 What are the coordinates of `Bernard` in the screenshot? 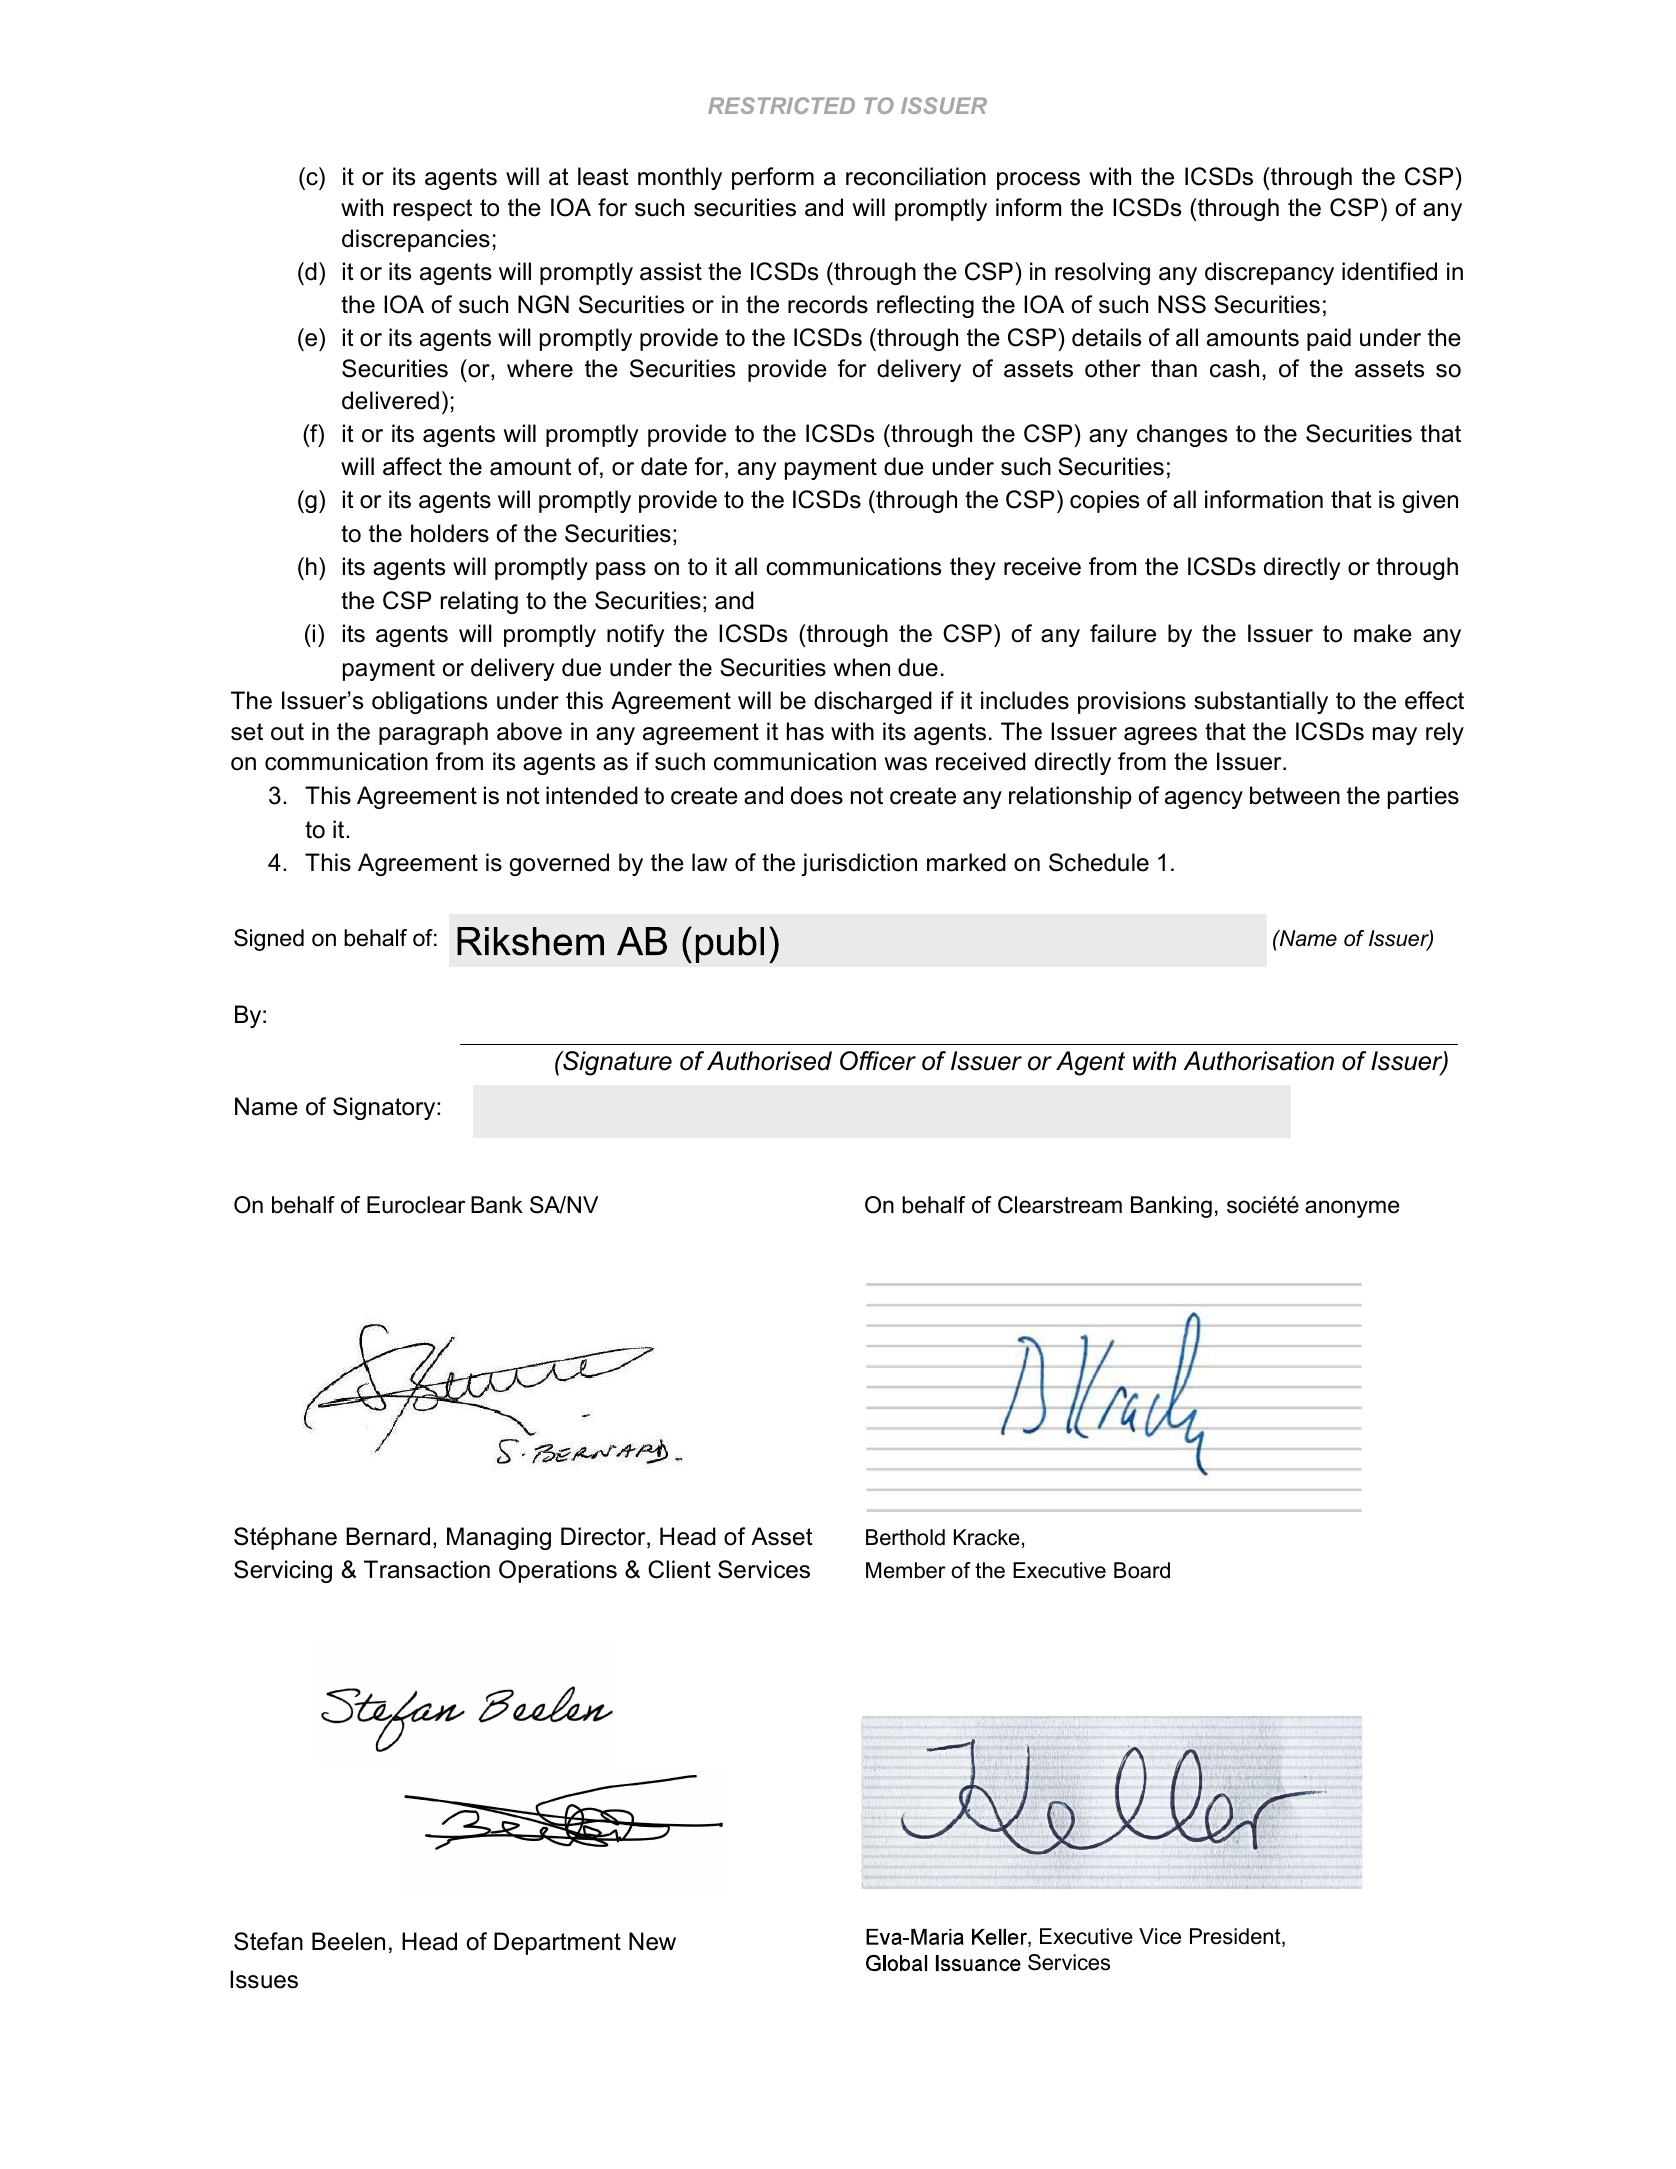 It's located at (388, 1536).
